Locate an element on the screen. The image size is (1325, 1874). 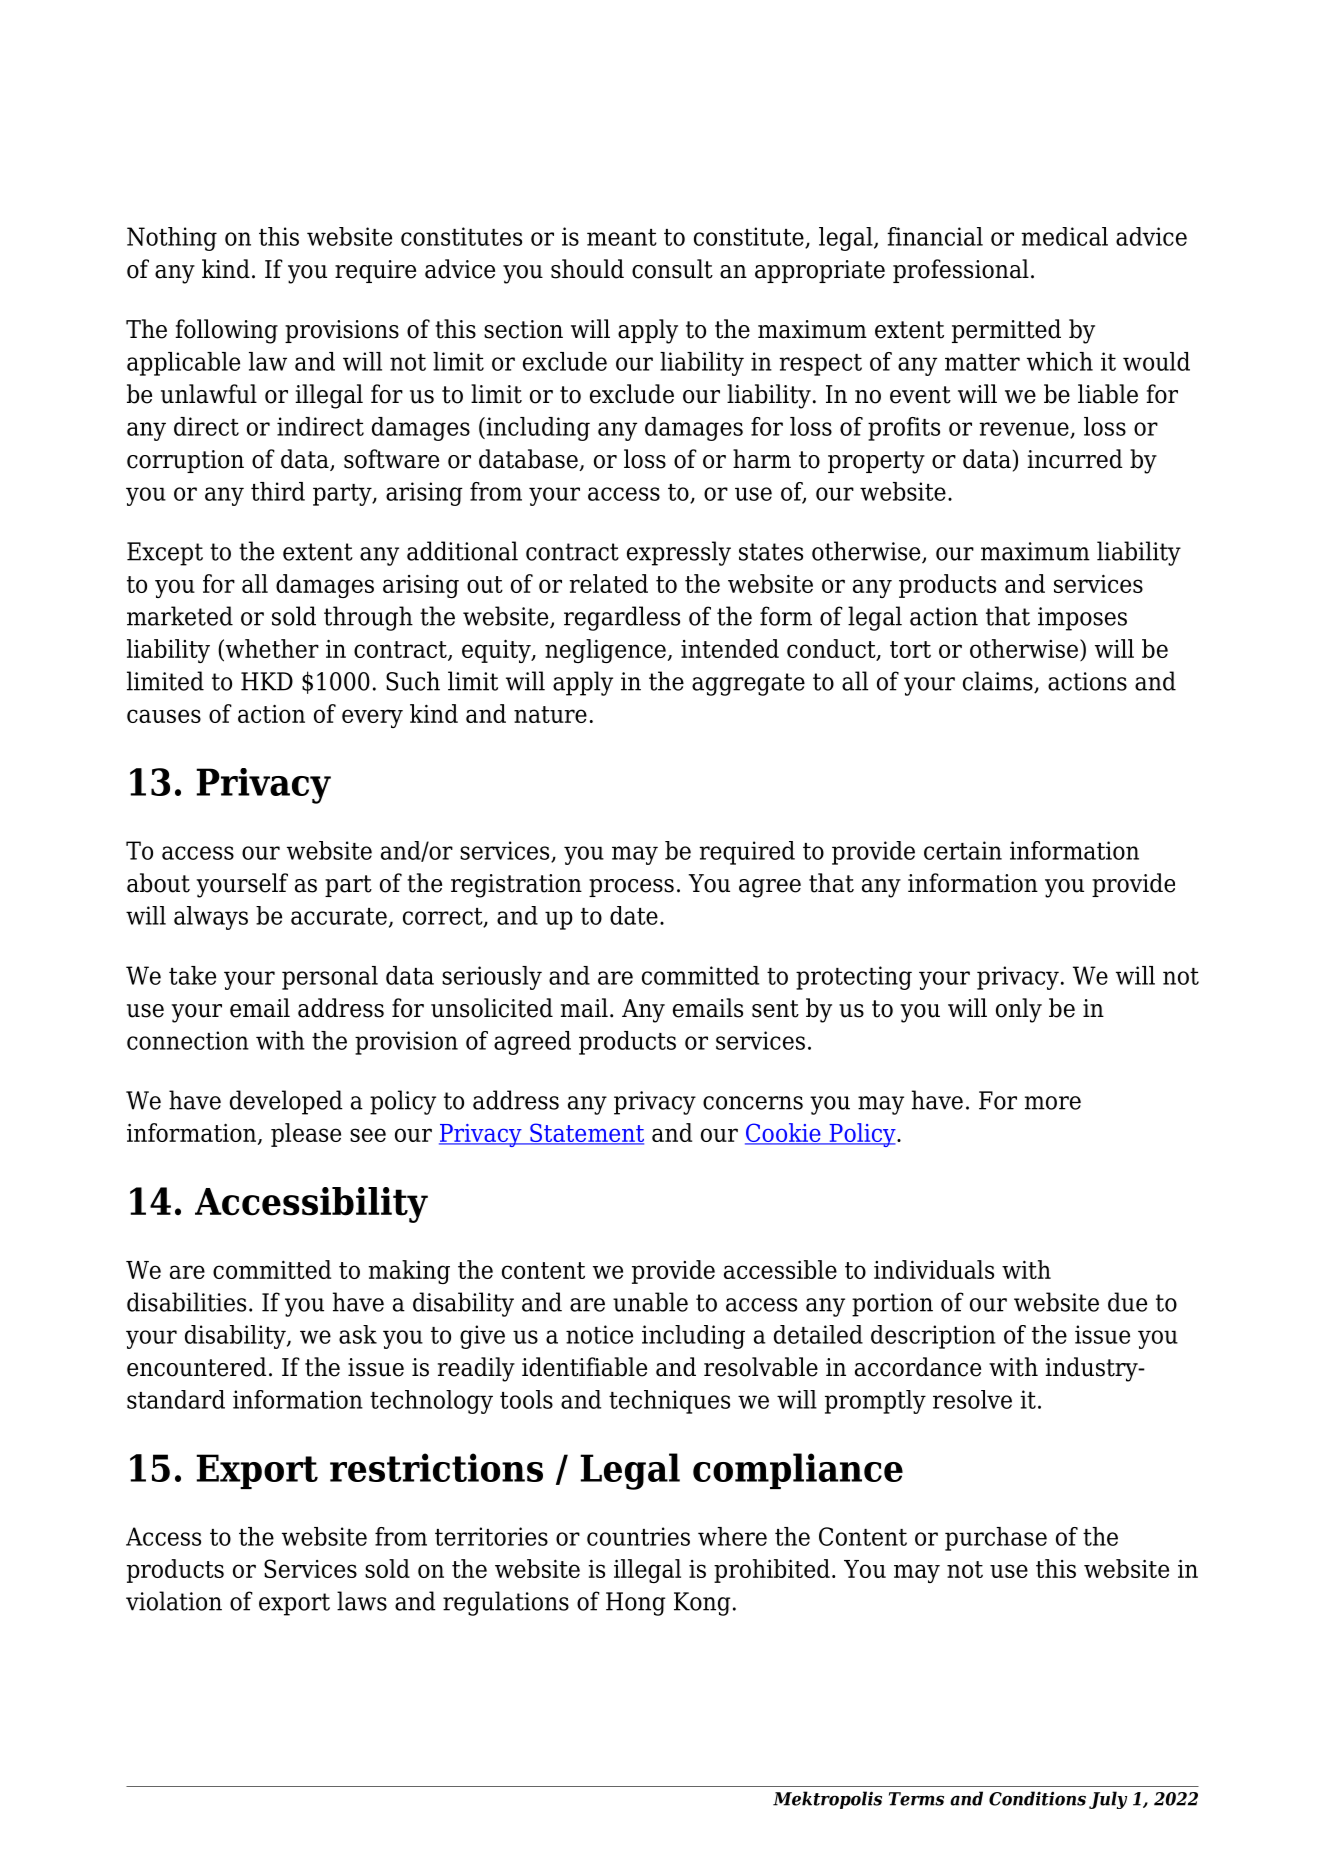
Hong is located at coordinates (635, 1604).
